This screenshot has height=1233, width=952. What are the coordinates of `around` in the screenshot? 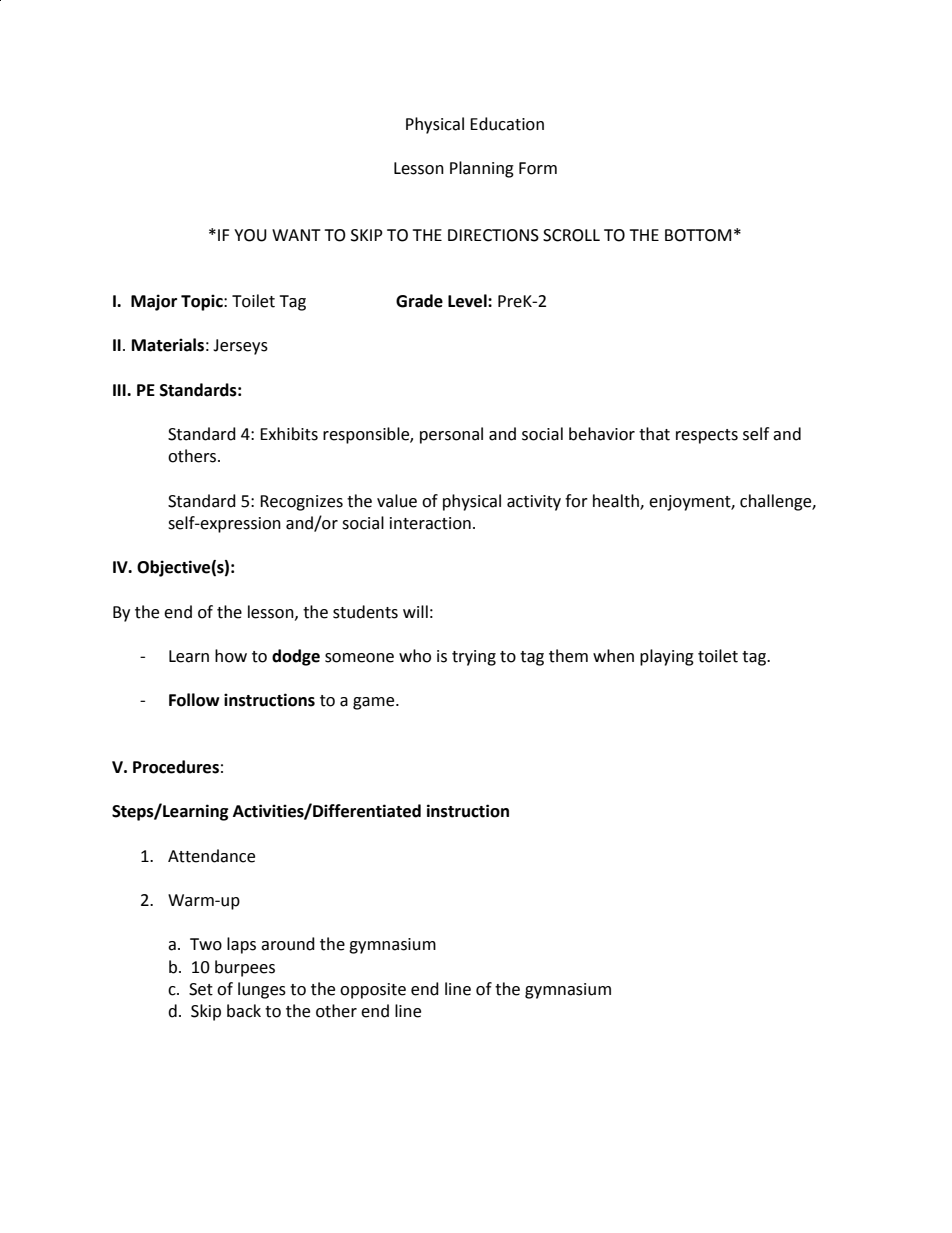 It's located at (288, 944).
